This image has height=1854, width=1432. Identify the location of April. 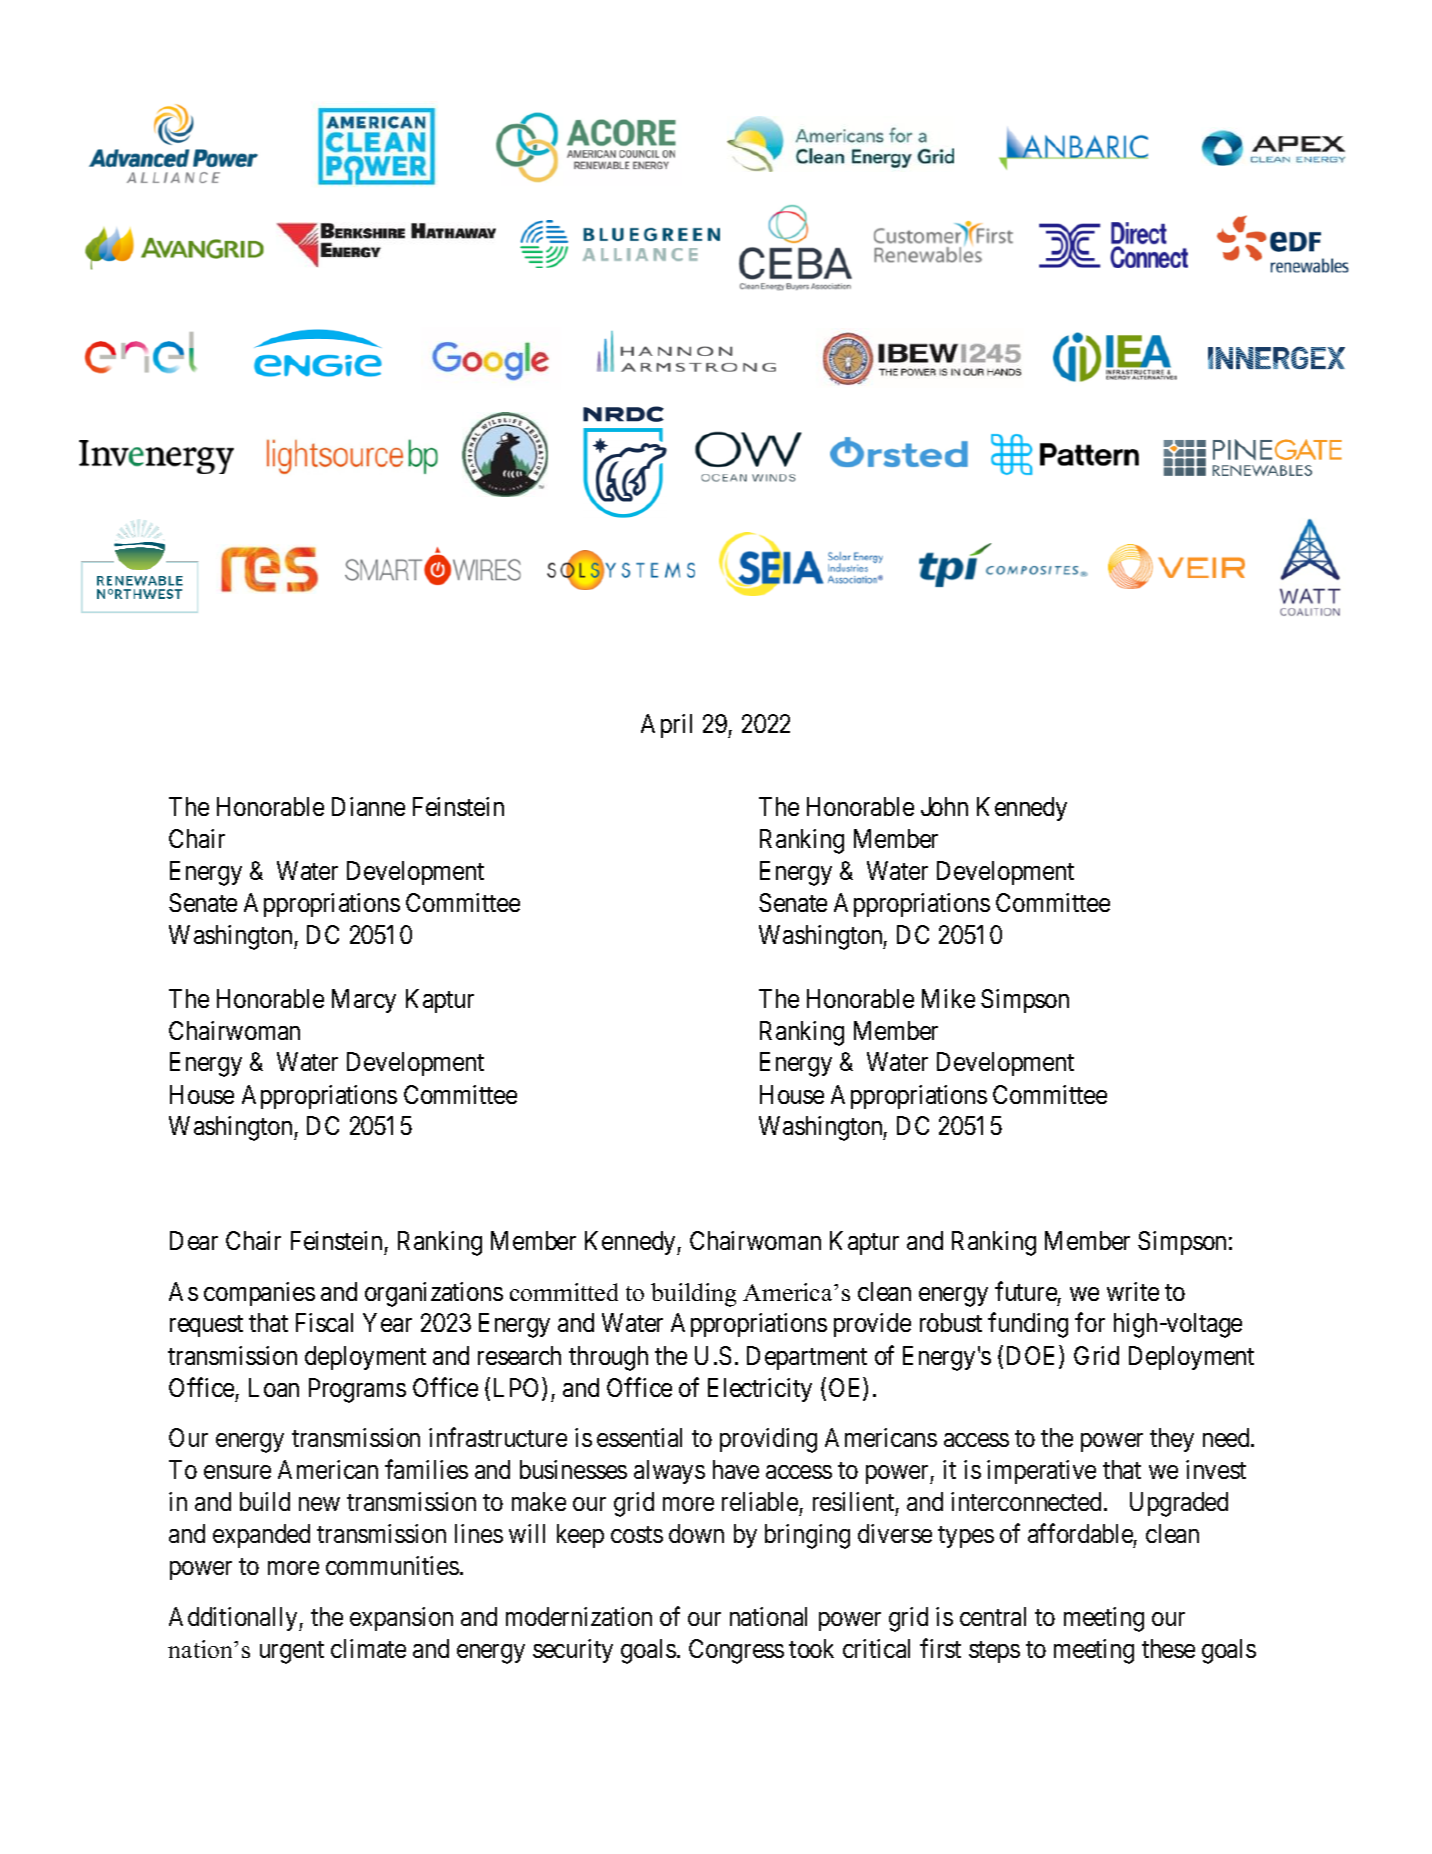
(666, 726).
